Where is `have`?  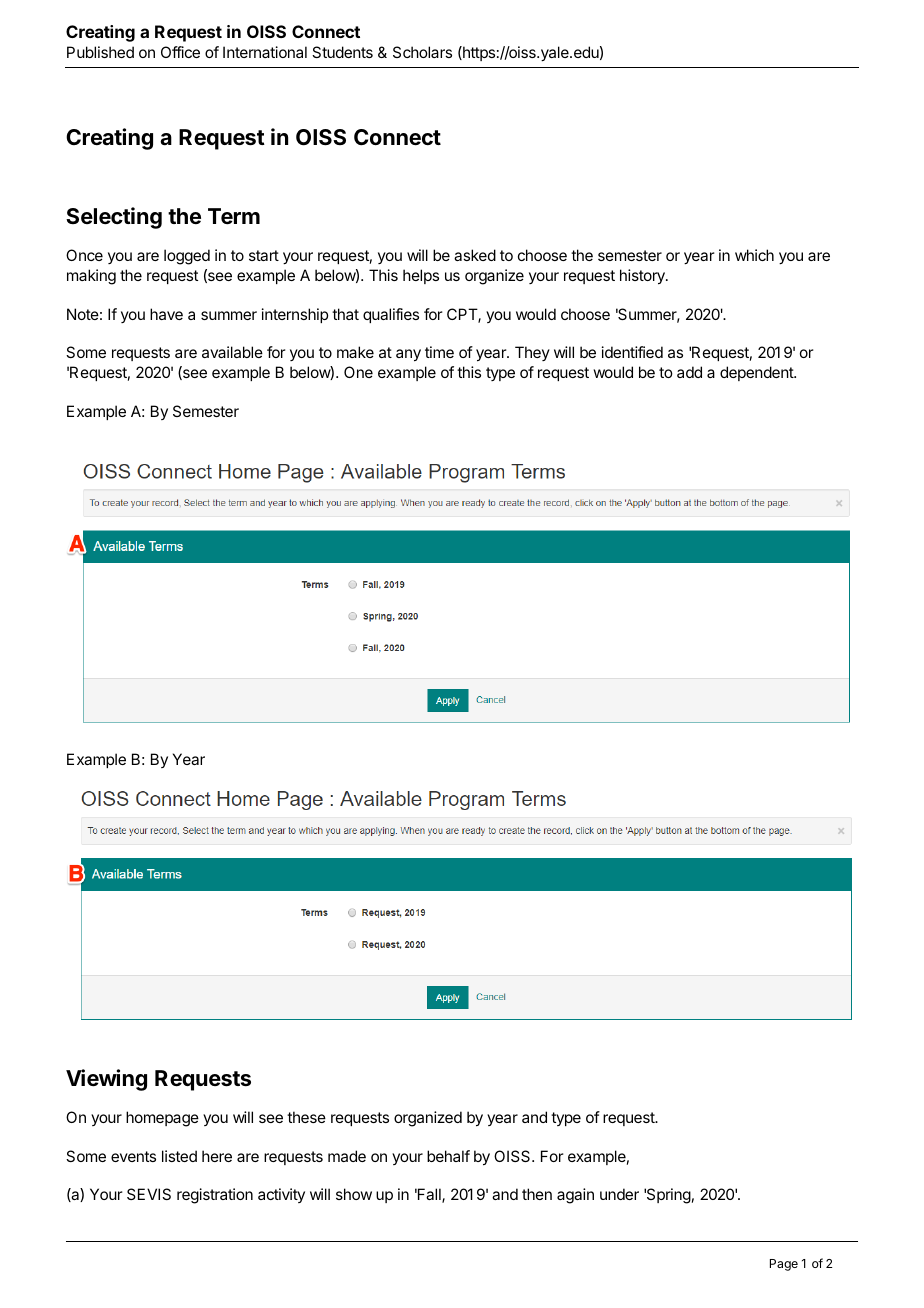
have is located at coordinates (166, 314).
